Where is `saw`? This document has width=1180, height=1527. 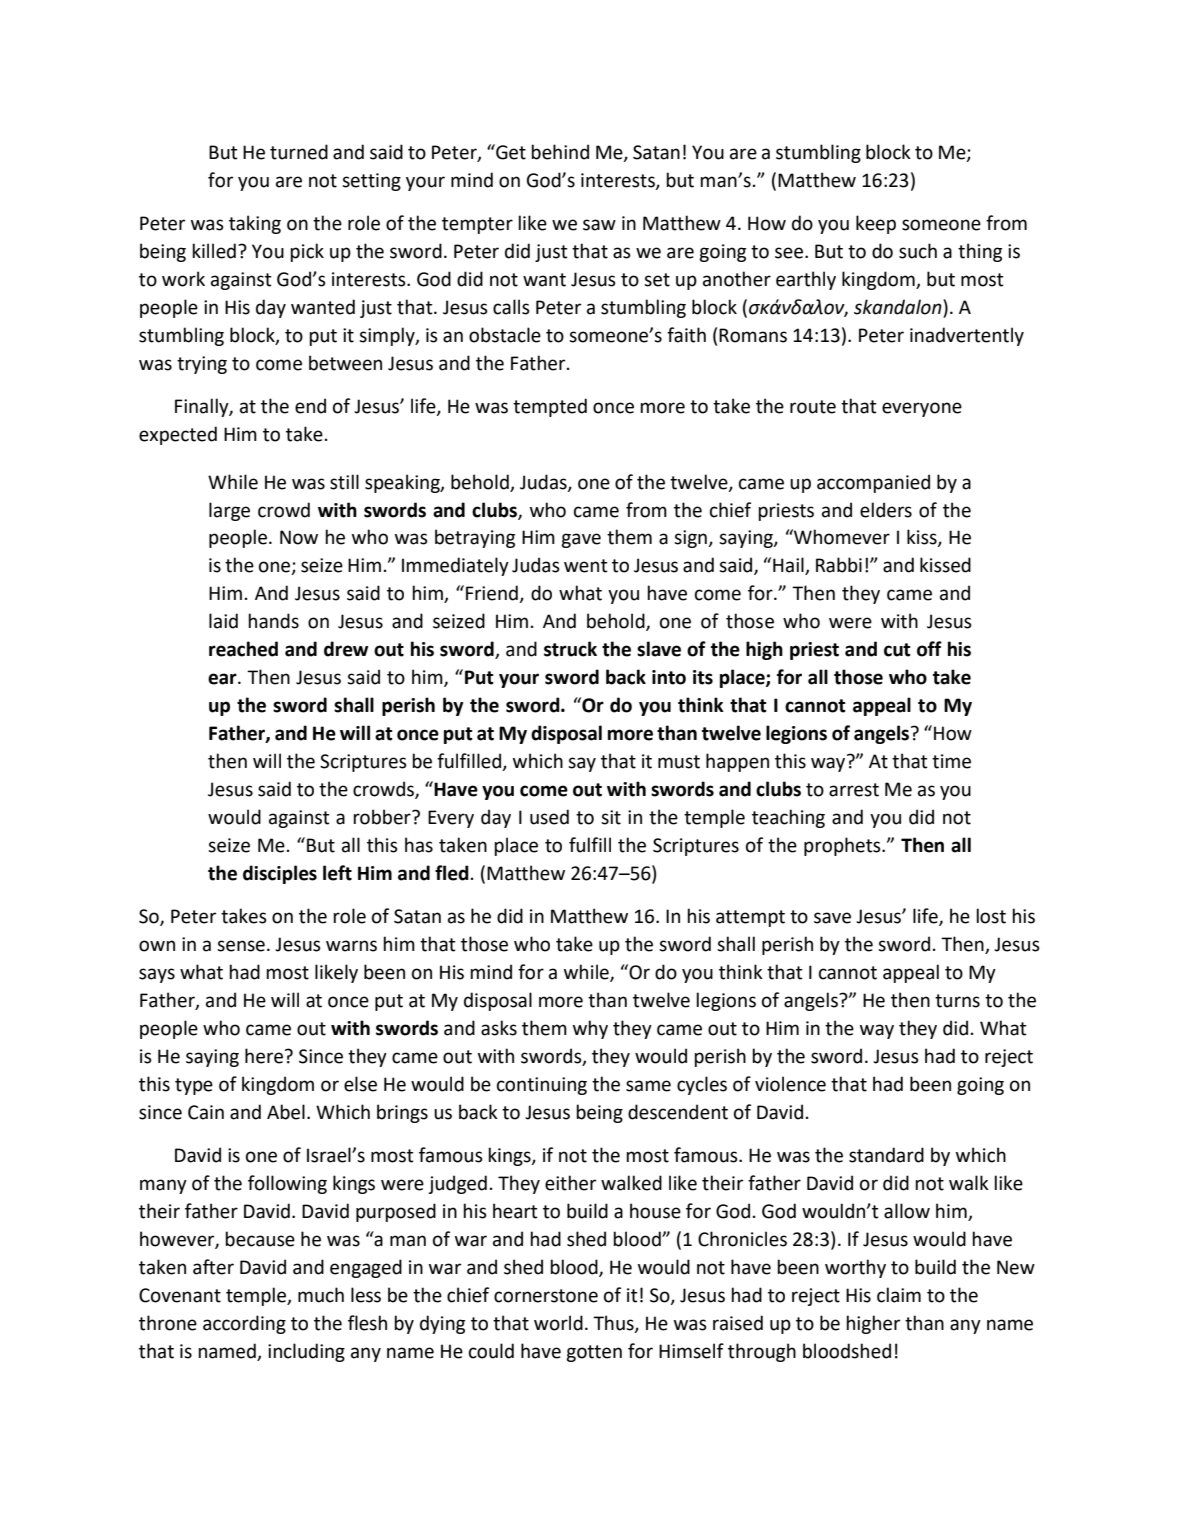
saw is located at coordinates (599, 225).
